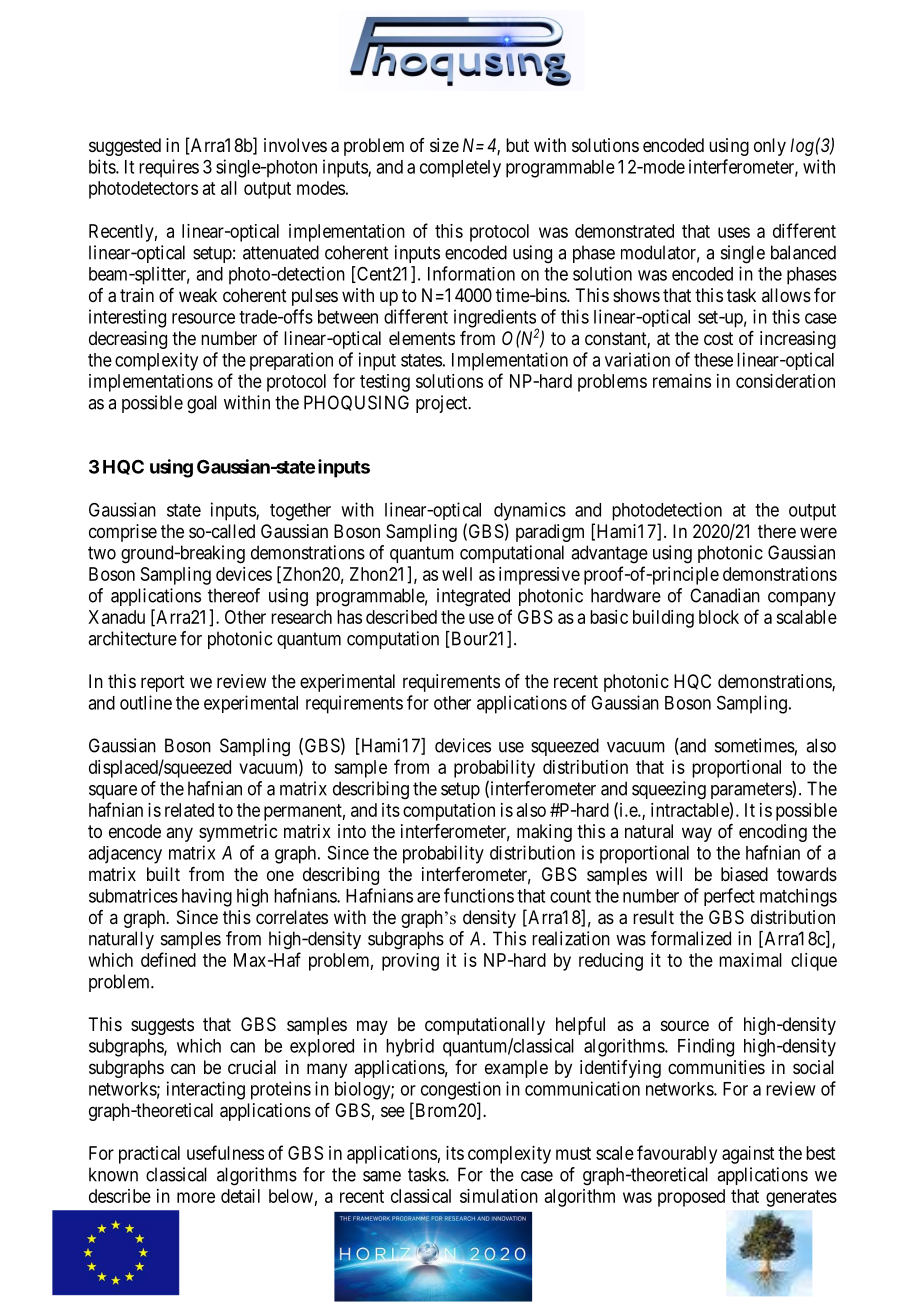  What do you see at coordinates (499, 1196) in the screenshot?
I see `simulation` at bounding box center [499, 1196].
